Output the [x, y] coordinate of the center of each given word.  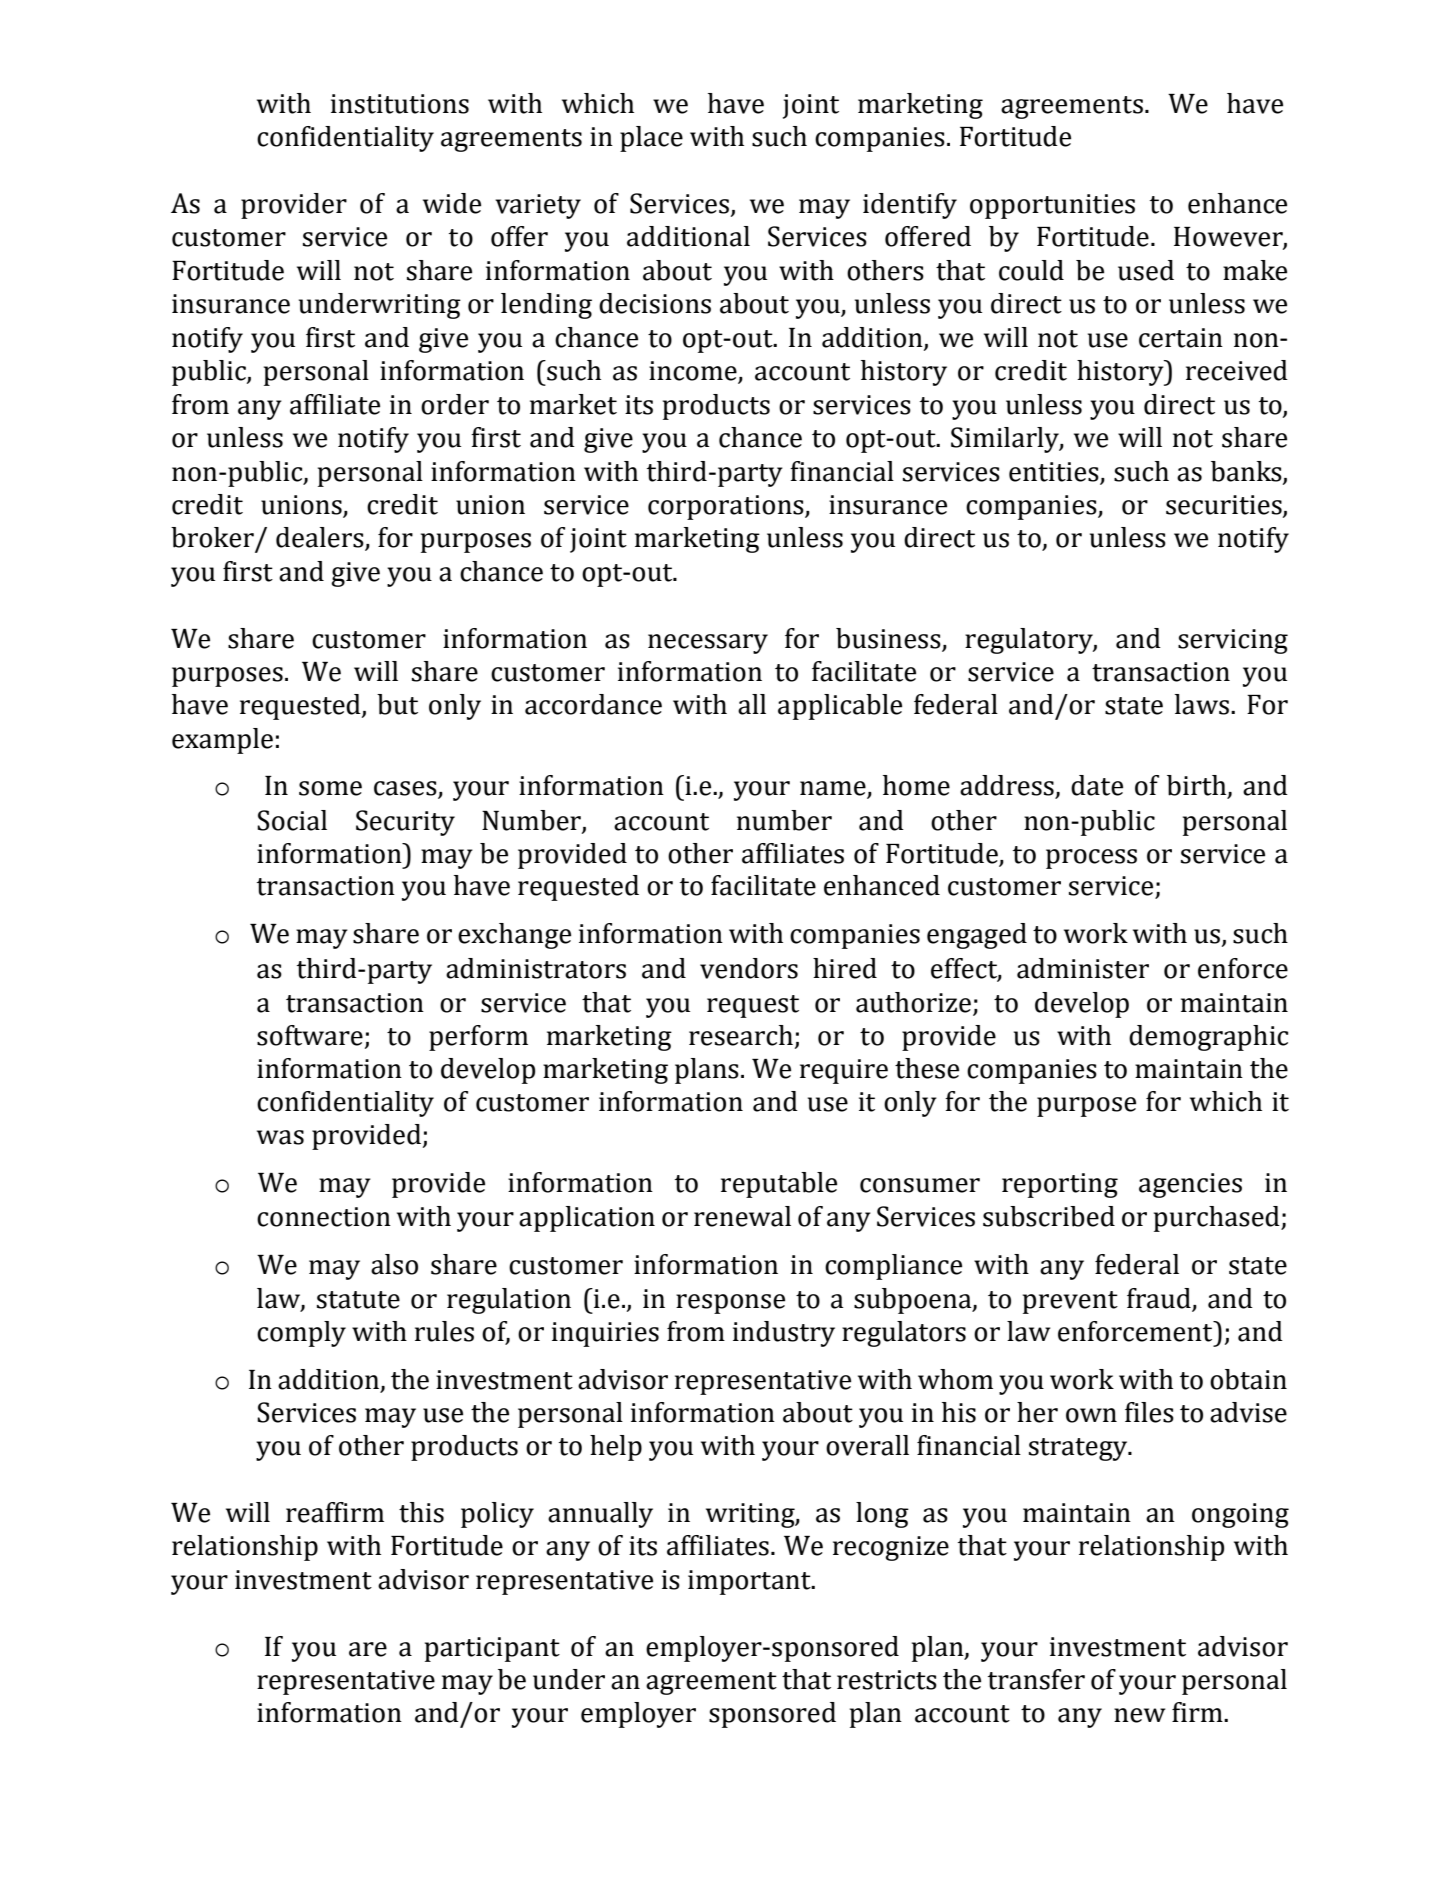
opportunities [1052, 206]
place [651, 139]
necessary [708, 644]
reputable [779, 1185]
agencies [1190, 1185]
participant [492, 1649]
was [280, 1137]
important [750, 1582]
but [397, 704]
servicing [1233, 641]
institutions [400, 104]
